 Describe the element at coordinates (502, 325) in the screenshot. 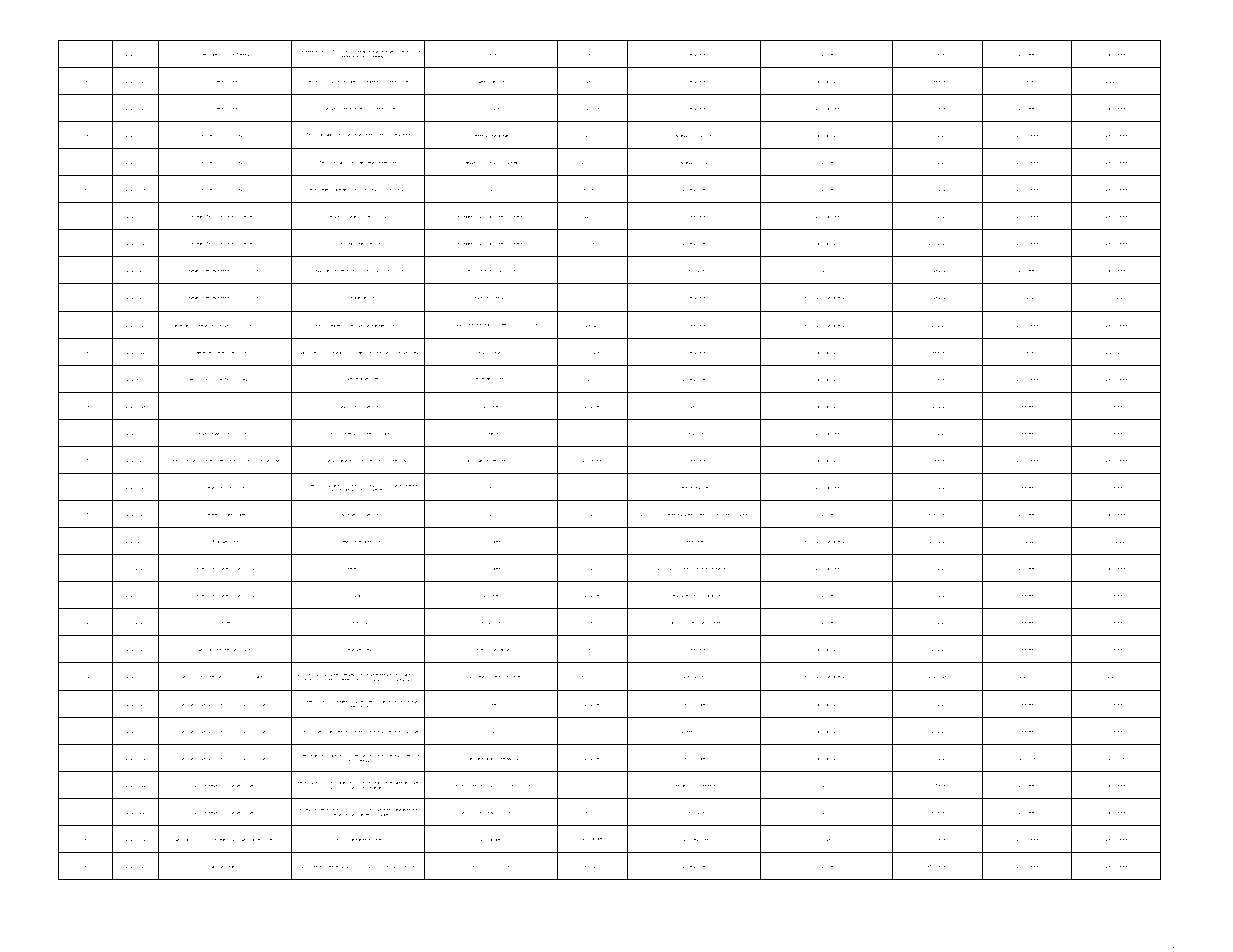

I see `Engineering` at that location.
